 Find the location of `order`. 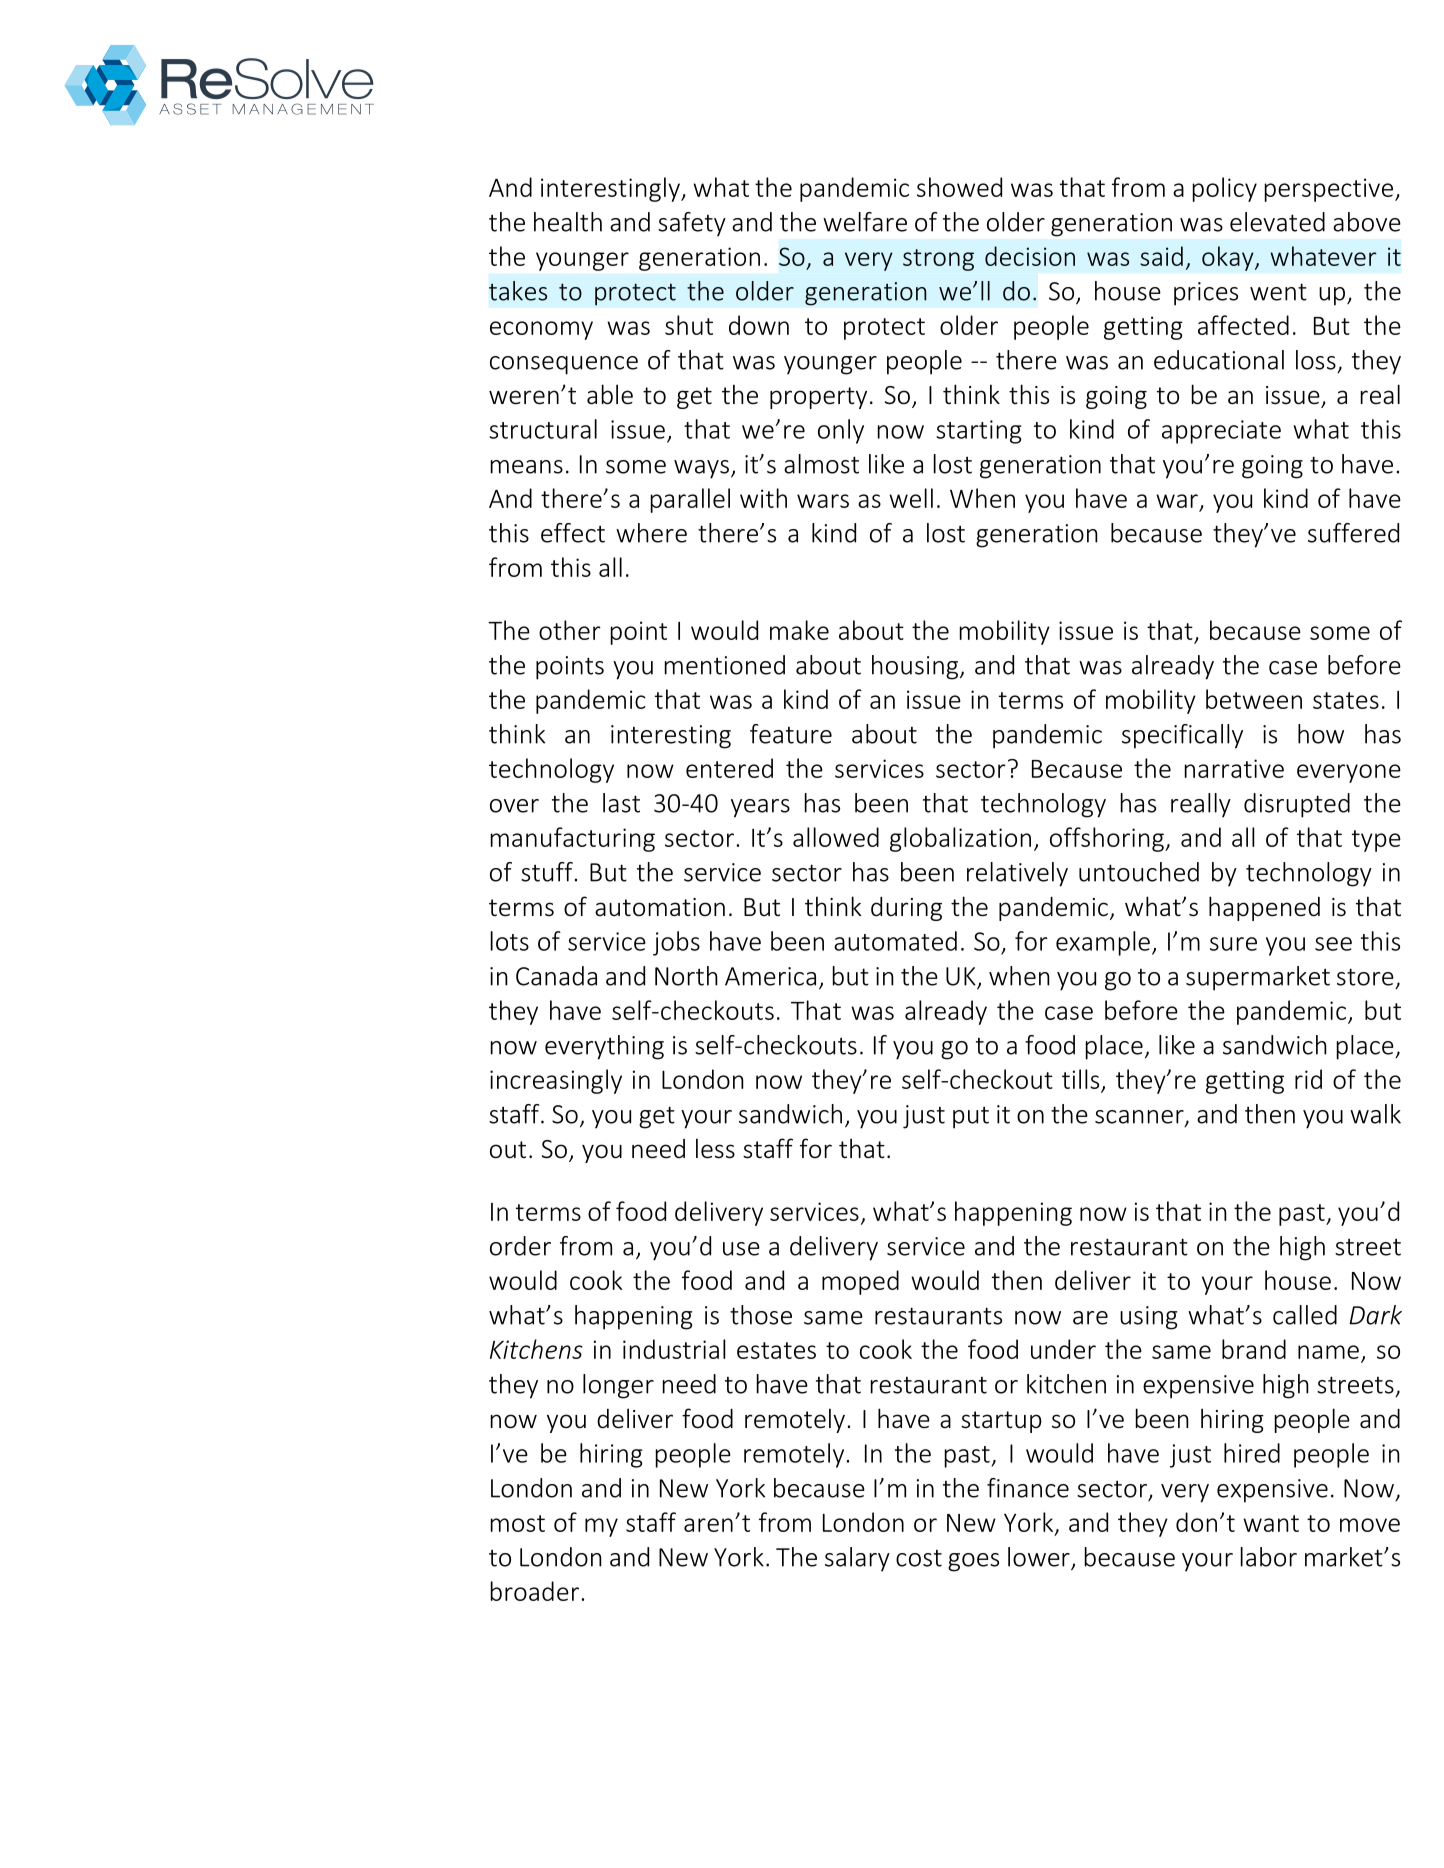

order is located at coordinates (520, 1246).
